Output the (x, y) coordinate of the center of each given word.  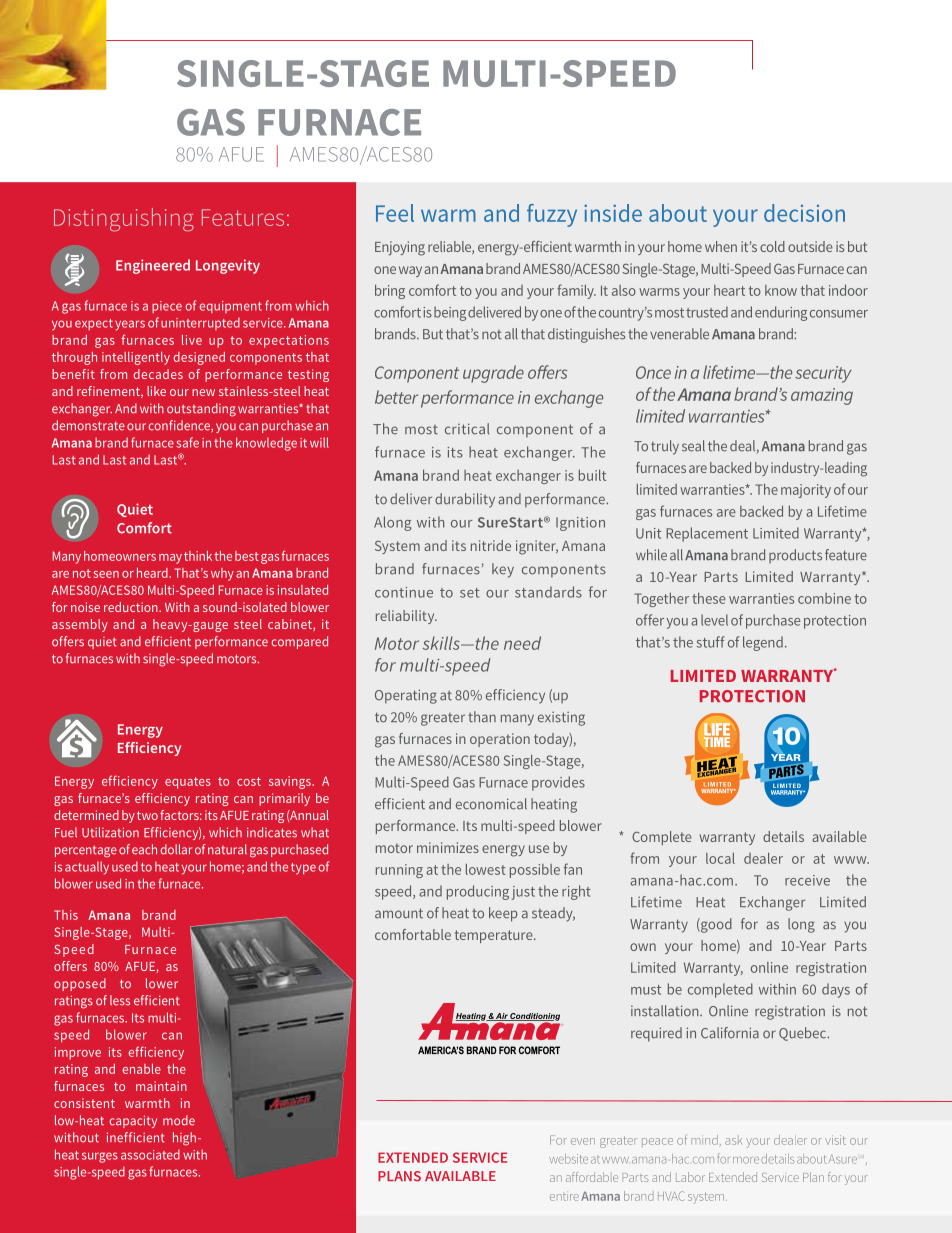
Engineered (153, 266)
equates (188, 783)
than (482, 717)
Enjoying (400, 248)
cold (772, 246)
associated (150, 1154)
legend (763, 643)
